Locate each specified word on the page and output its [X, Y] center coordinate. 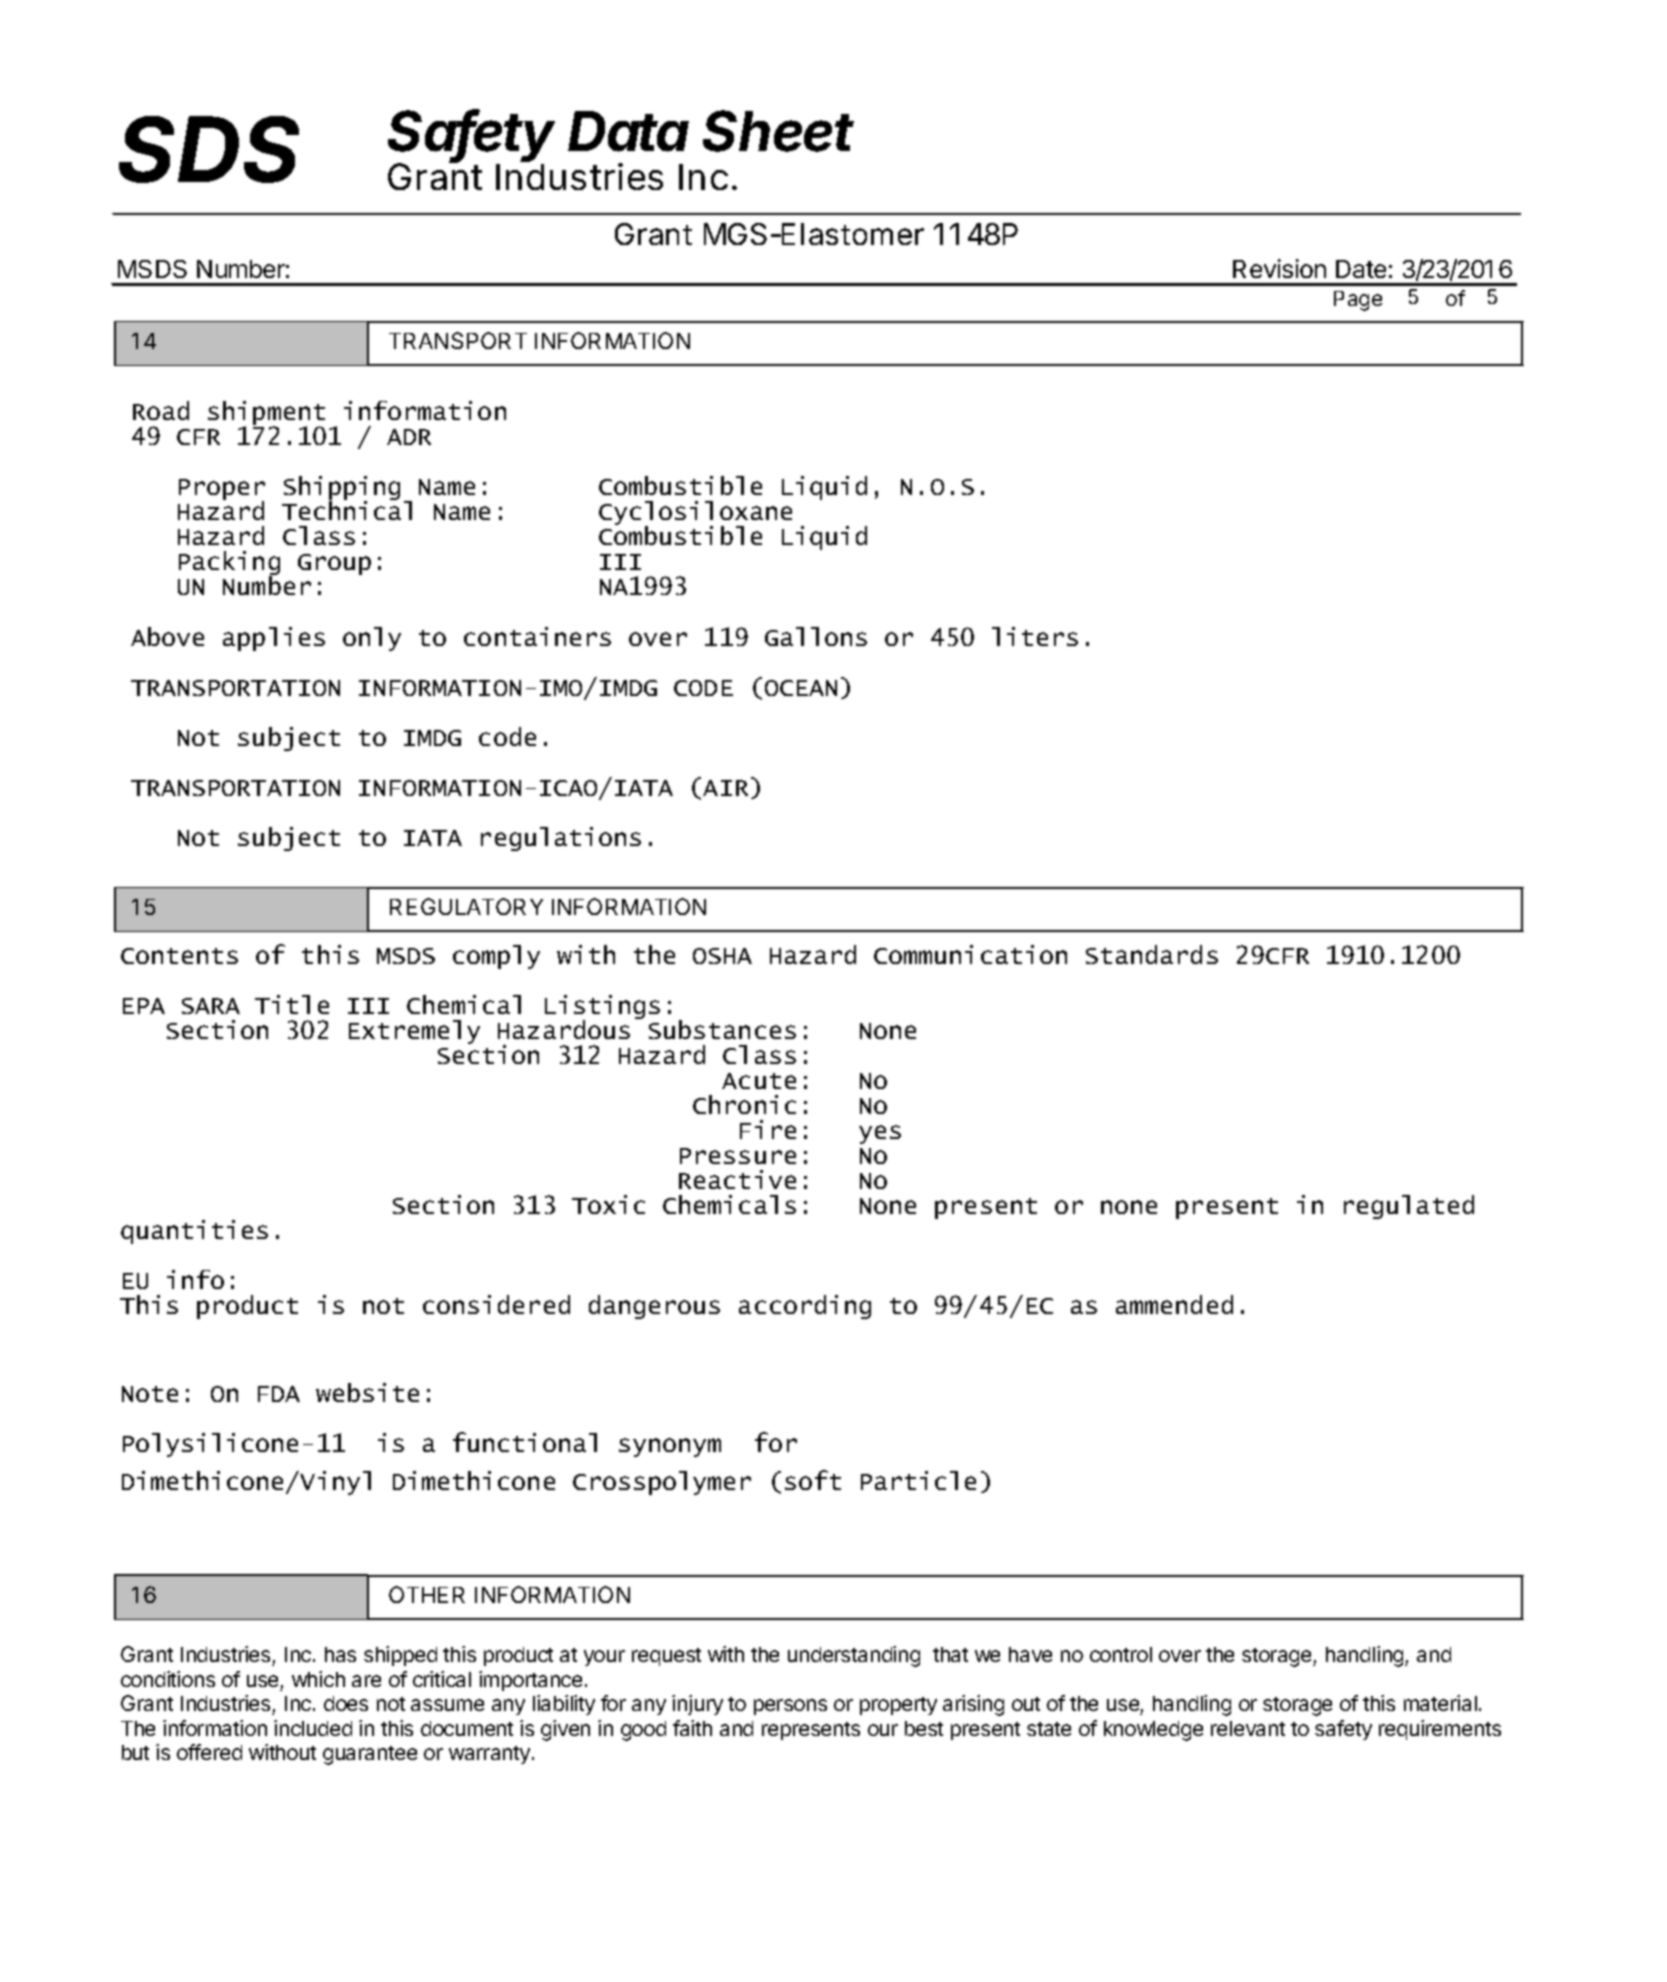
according [805, 1307]
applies [274, 639]
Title [292, 1004]
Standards [1152, 954]
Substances [722, 1029]
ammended [1174, 1304]
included [313, 1728]
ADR [409, 437]
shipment [266, 414]
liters [1035, 636]
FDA [279, 1394]
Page [1358, 301]
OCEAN [801, 688]
